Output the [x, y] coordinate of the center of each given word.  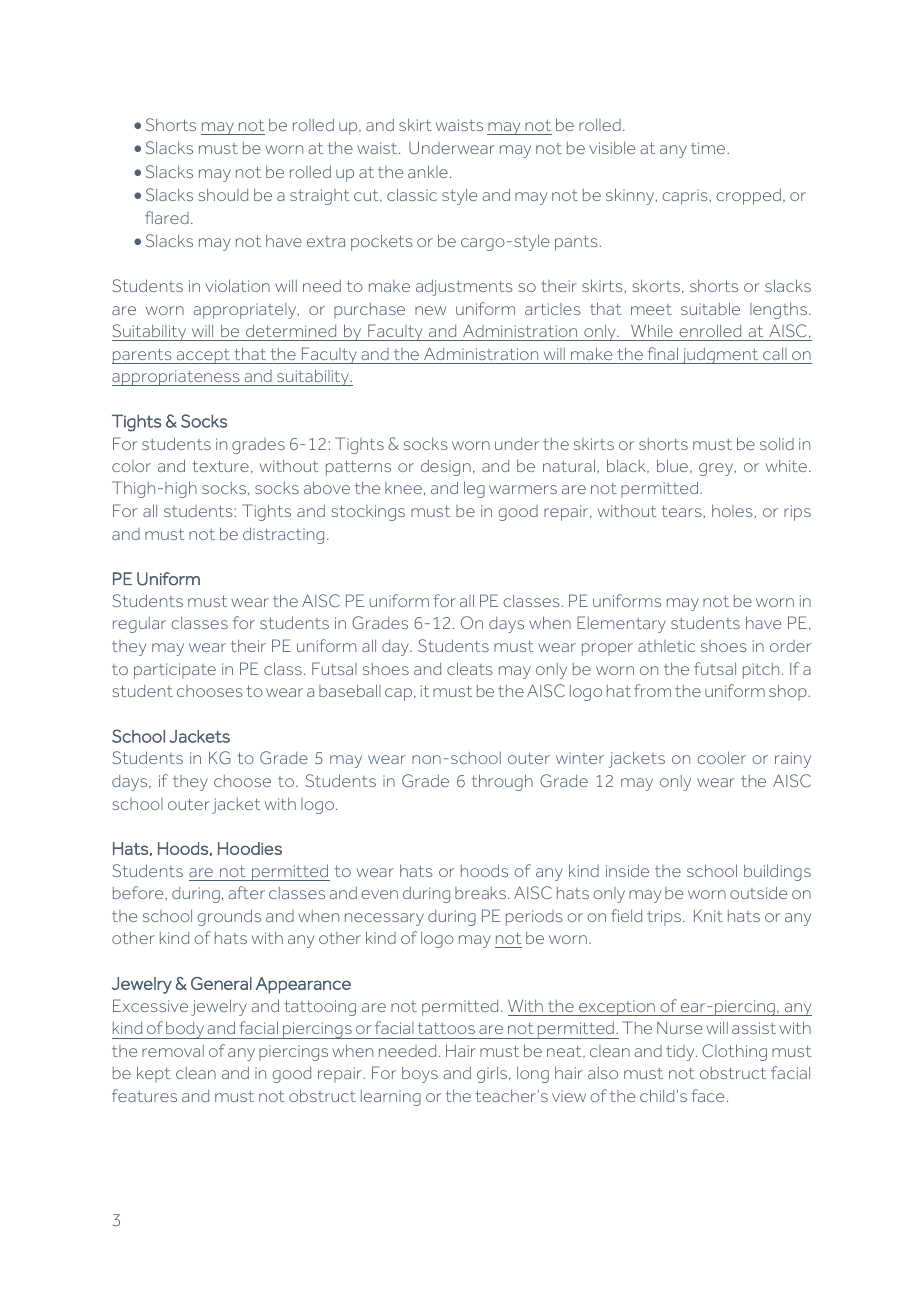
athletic [666, 646]
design [446, 467]
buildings [777, 872]
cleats [470, 668]
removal [173, 1051]
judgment [720, 355]
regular [139, 625]
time [709, 148]
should [223, 194]
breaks [480, 893]
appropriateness [177, 378]
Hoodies [250, 848]
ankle [428, 171]
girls [493, 1074]
